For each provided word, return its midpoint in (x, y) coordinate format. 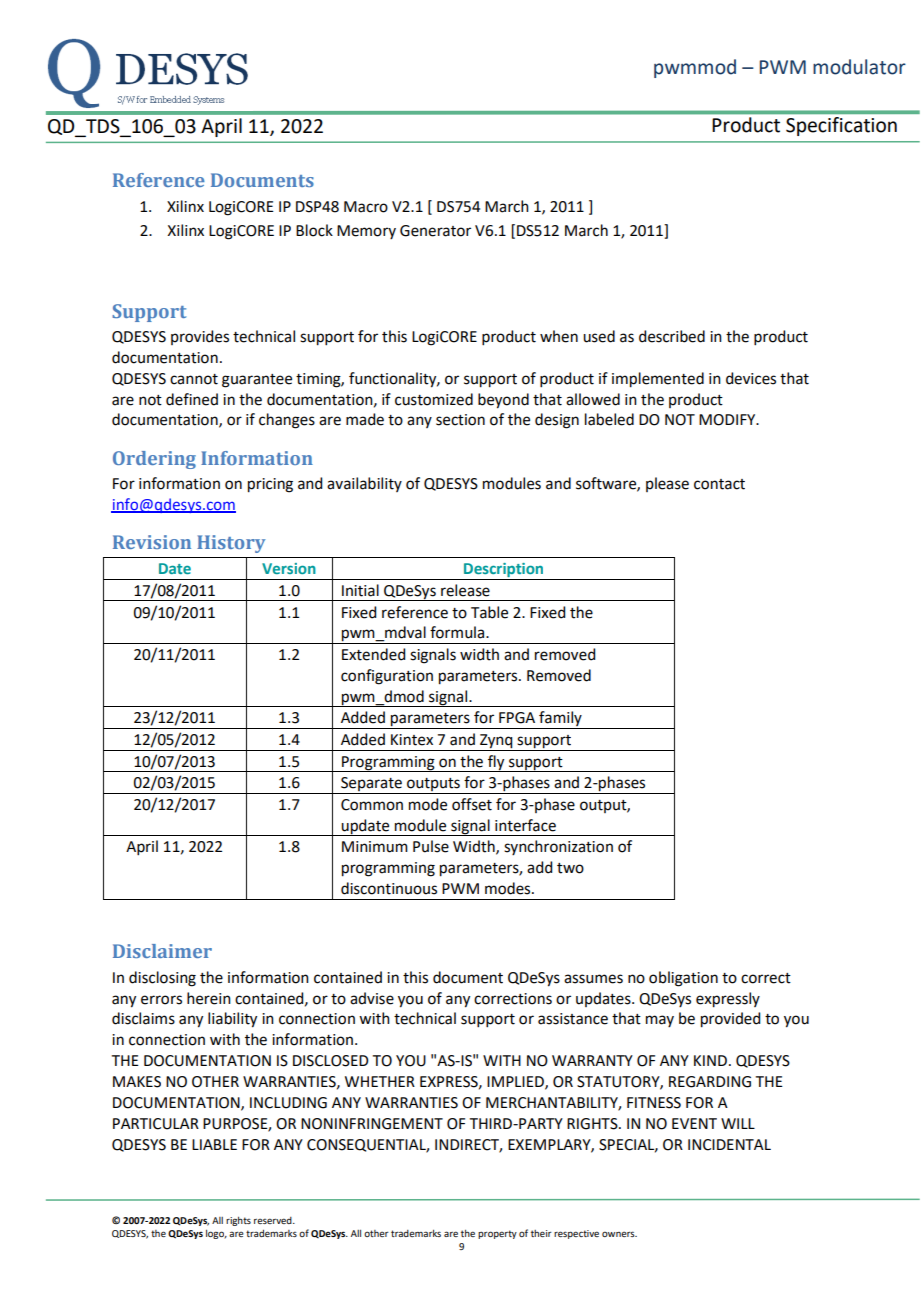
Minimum (375, 847)
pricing (270, 485)
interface (525, 825)
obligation (683, 979)
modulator (859, 67)
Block (314, 230)
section (460, 420)
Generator (435, 231)
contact (719, 484)
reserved (274, 1220)
